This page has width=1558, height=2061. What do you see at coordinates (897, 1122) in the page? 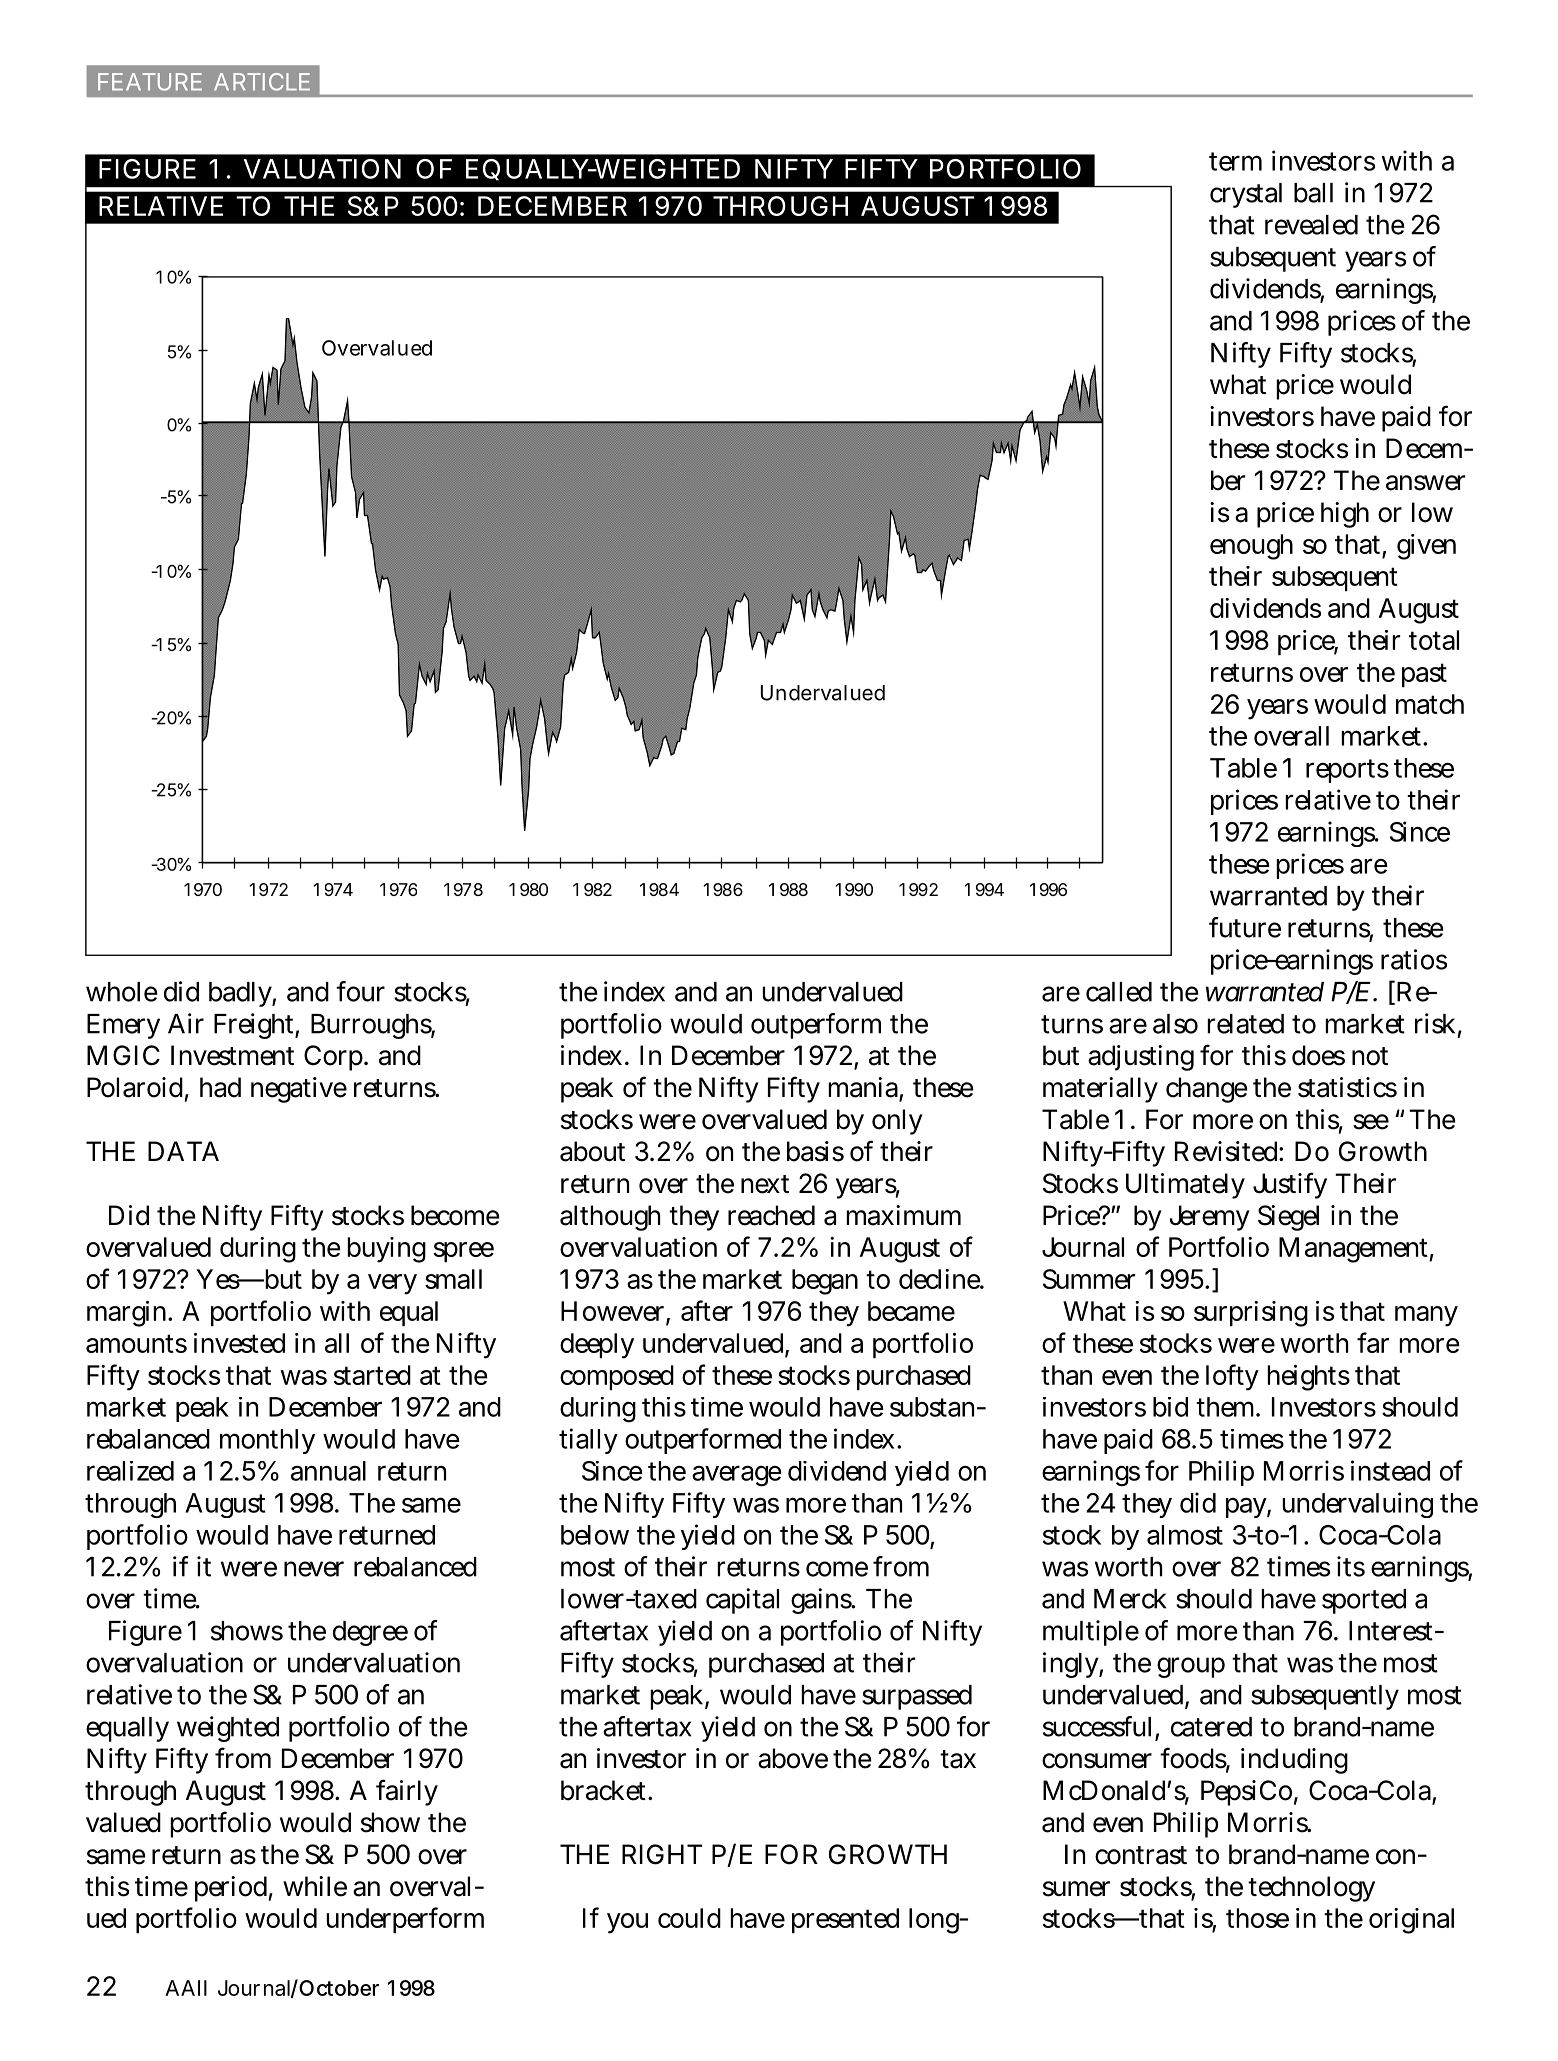
I see `only` at bounding box center [897, 1122].
